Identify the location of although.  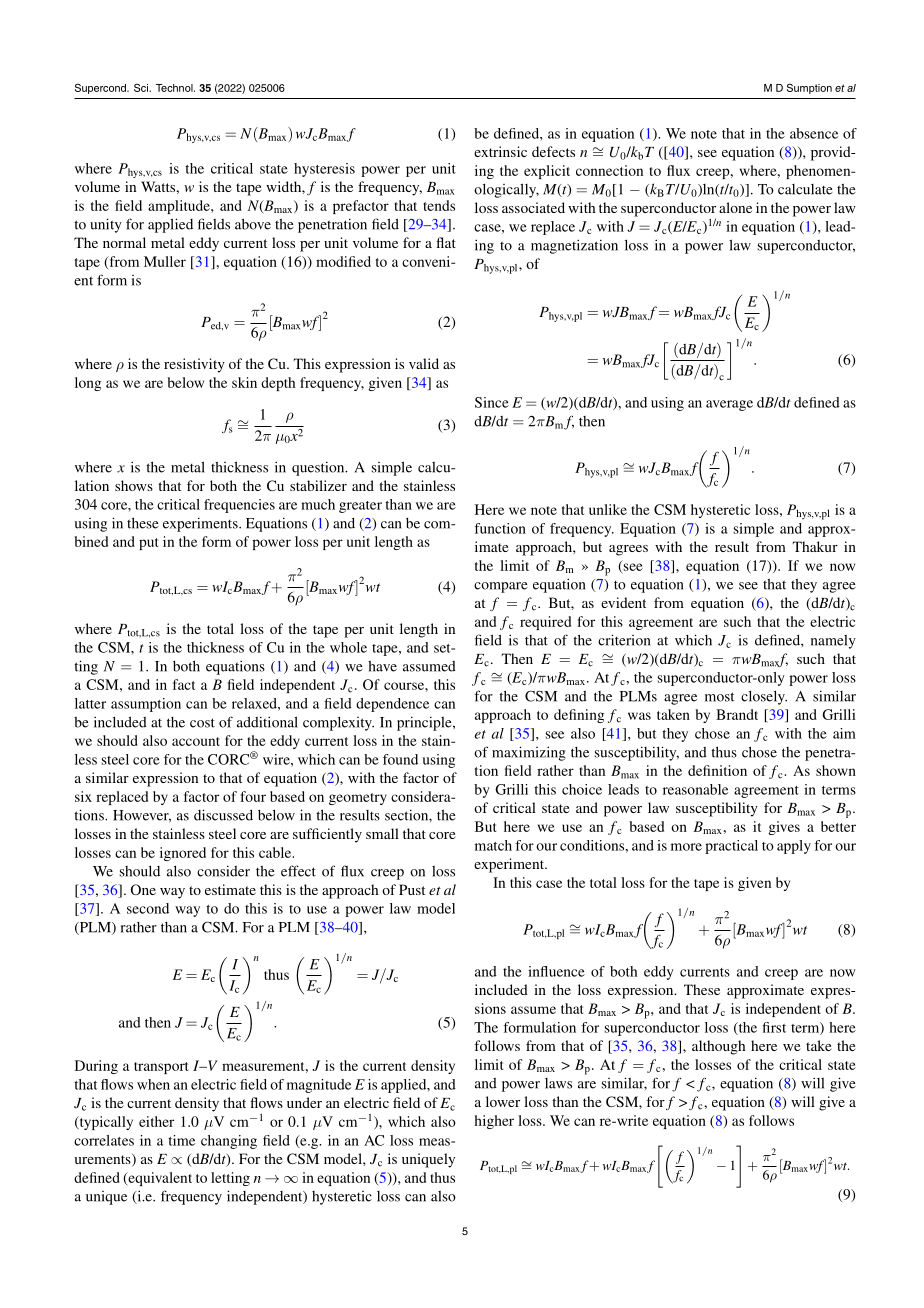
(719, 1047).
